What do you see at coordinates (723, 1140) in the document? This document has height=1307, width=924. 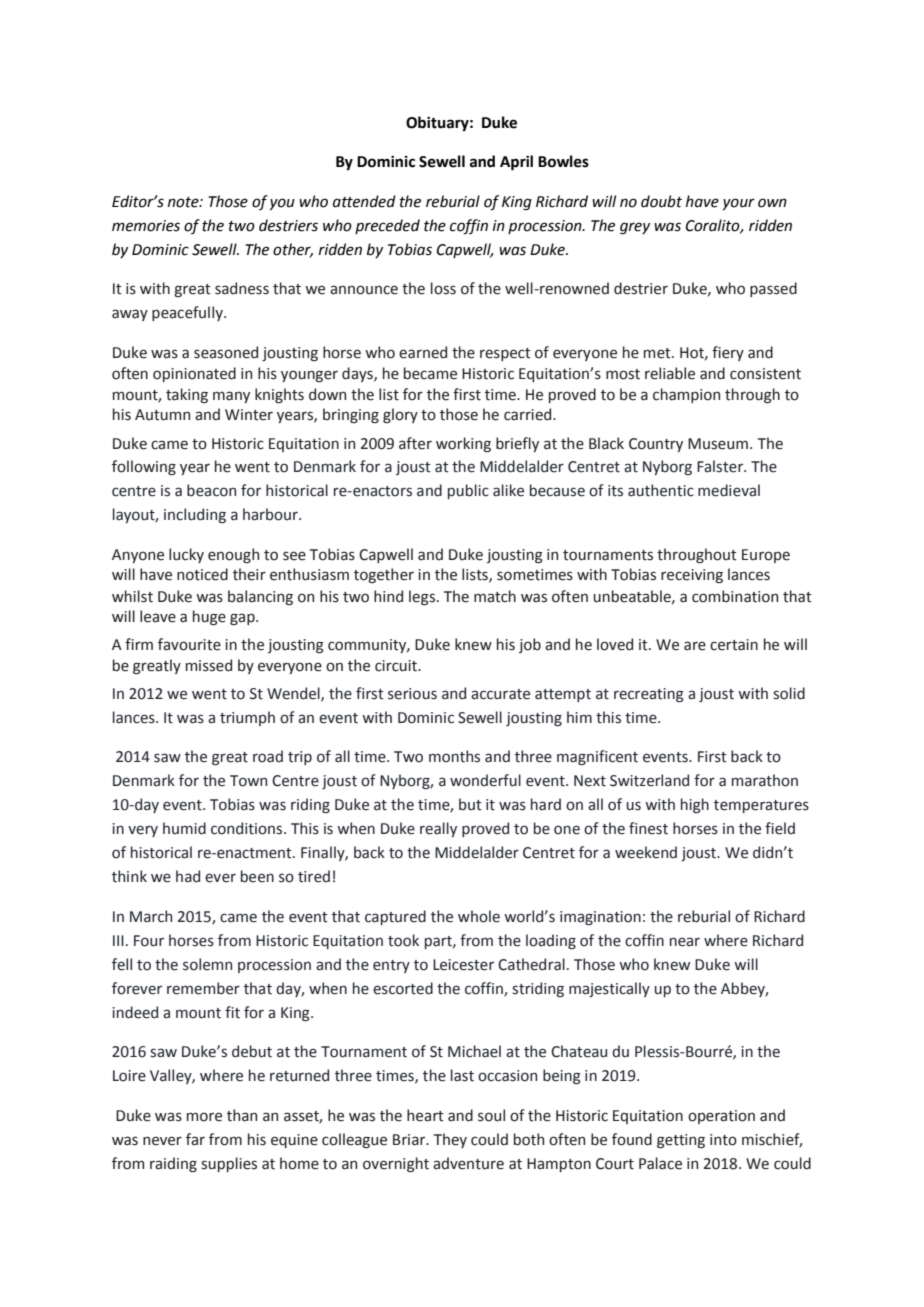 I see `into` at bounding box center [723, 1140].
